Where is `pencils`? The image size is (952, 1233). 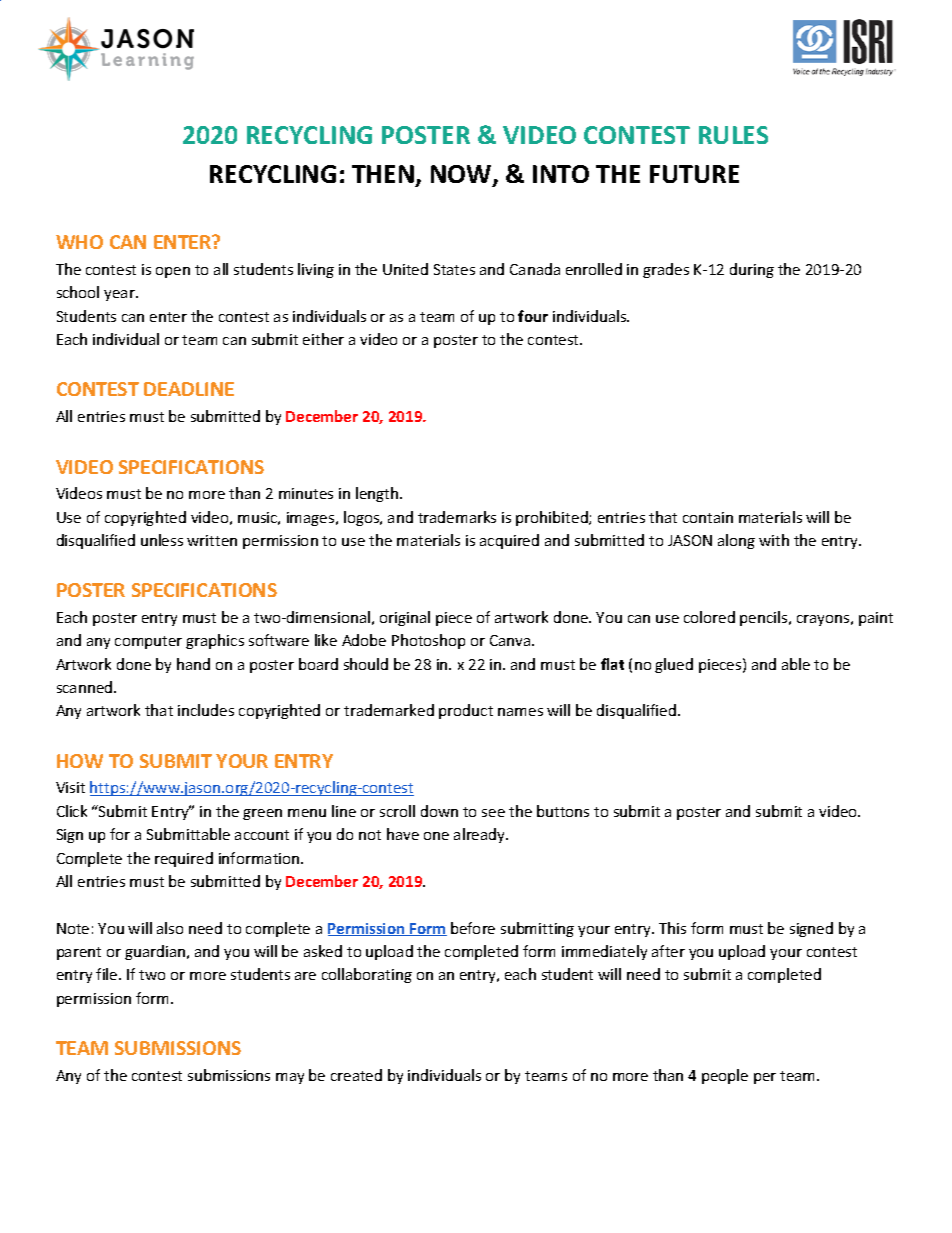
pencils is located at coordinates (765, 618).
